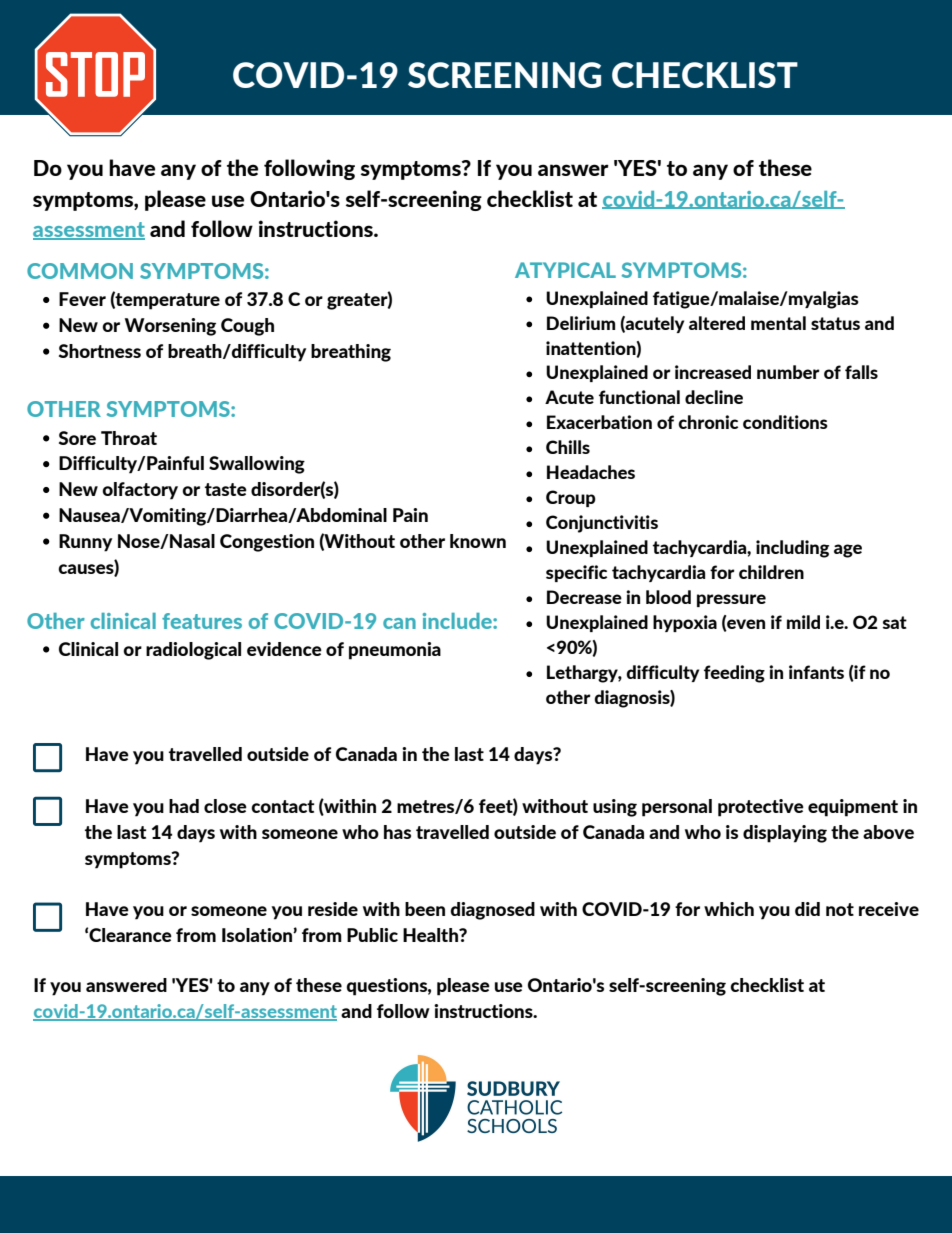 Image resolution: width=952 pixels, height=1233 pixels. Describe the element at coordinates (170, 327) in the screenshot. I see `Worsening` at that location.
